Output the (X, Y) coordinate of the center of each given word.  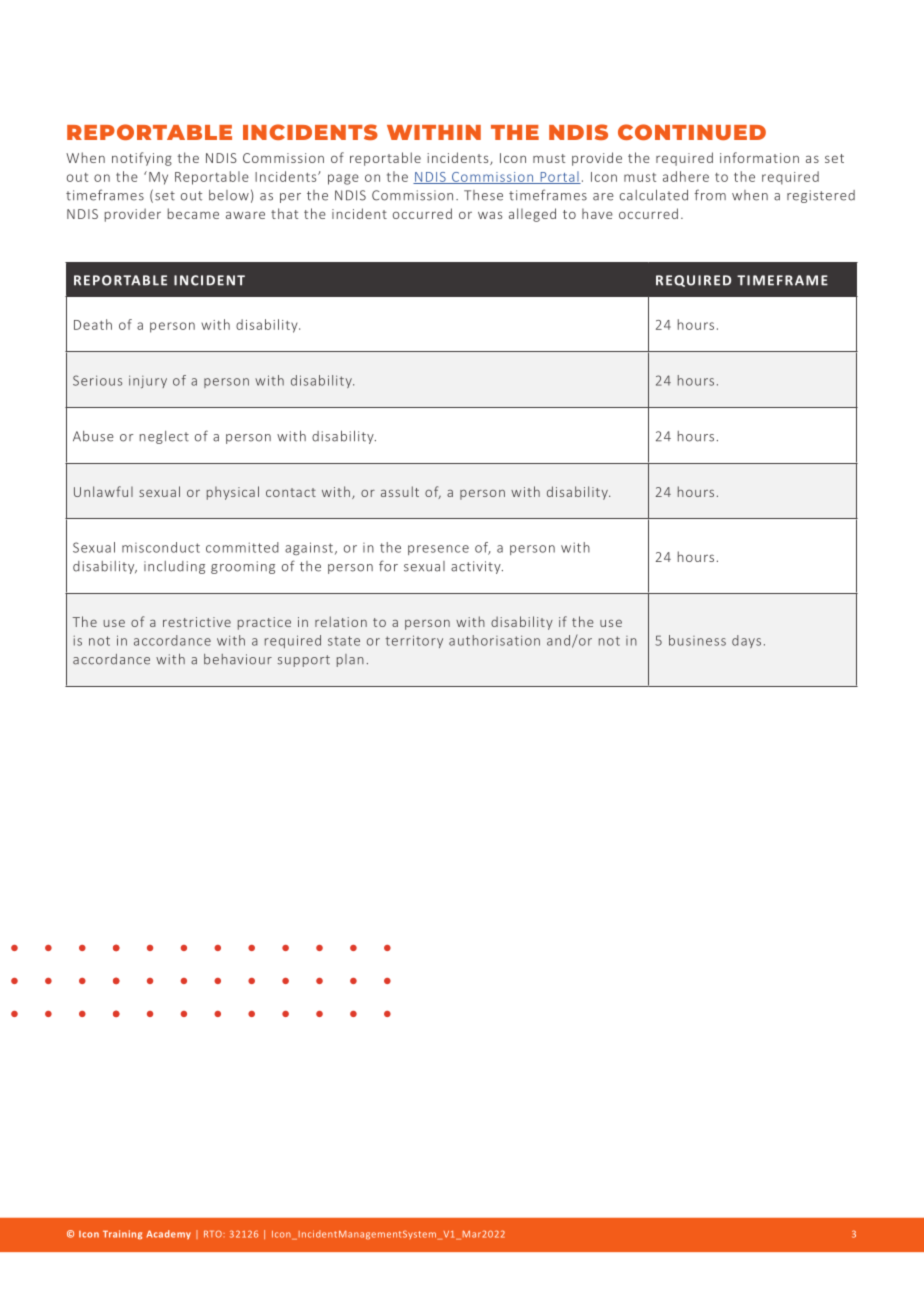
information (759, 157)
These (483, 195)
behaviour (238, 659)
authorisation (494, 640)
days (746, 641)
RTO (214, 1234)
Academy (168, 1234)
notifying (142, 159)
